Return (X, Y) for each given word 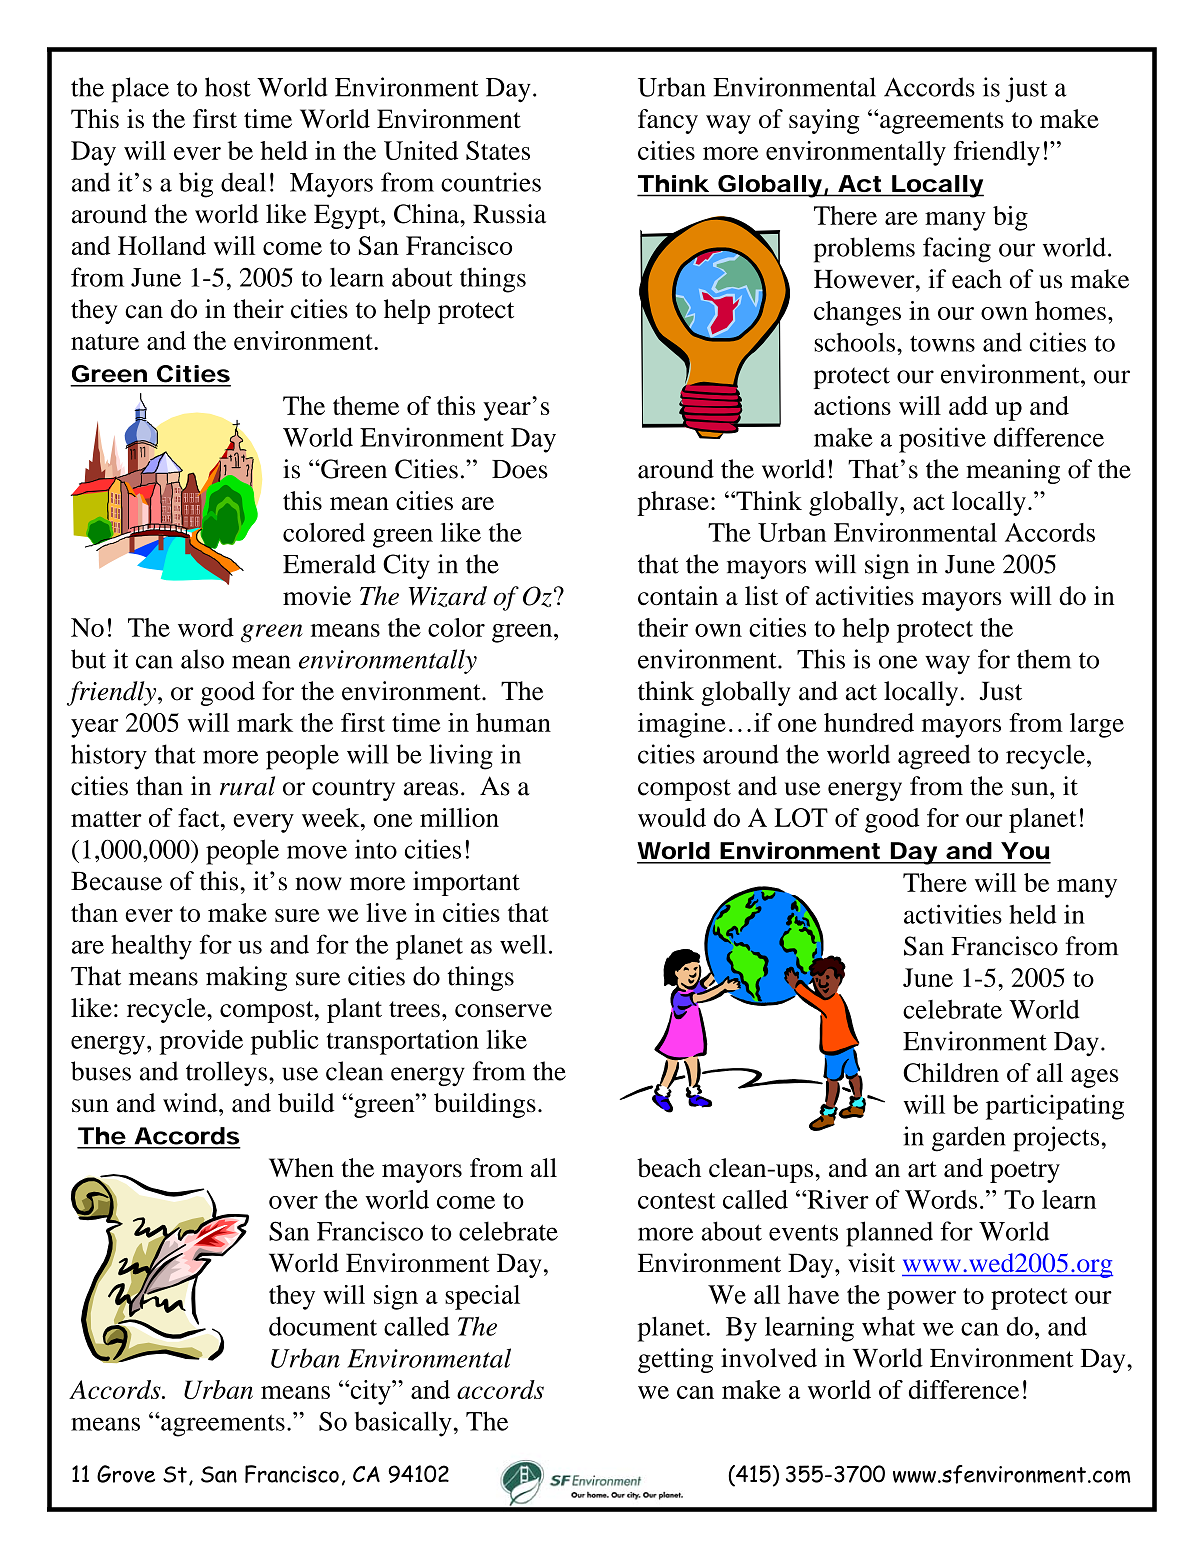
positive (942, 440)
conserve (503, 1010)
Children (951, 1073)
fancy (668, 121)
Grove (126, 1474)
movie (317, 596)
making (246, 978)
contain (678, 596)
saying (824, 121)
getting (675, 1360)
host (228, 87)
